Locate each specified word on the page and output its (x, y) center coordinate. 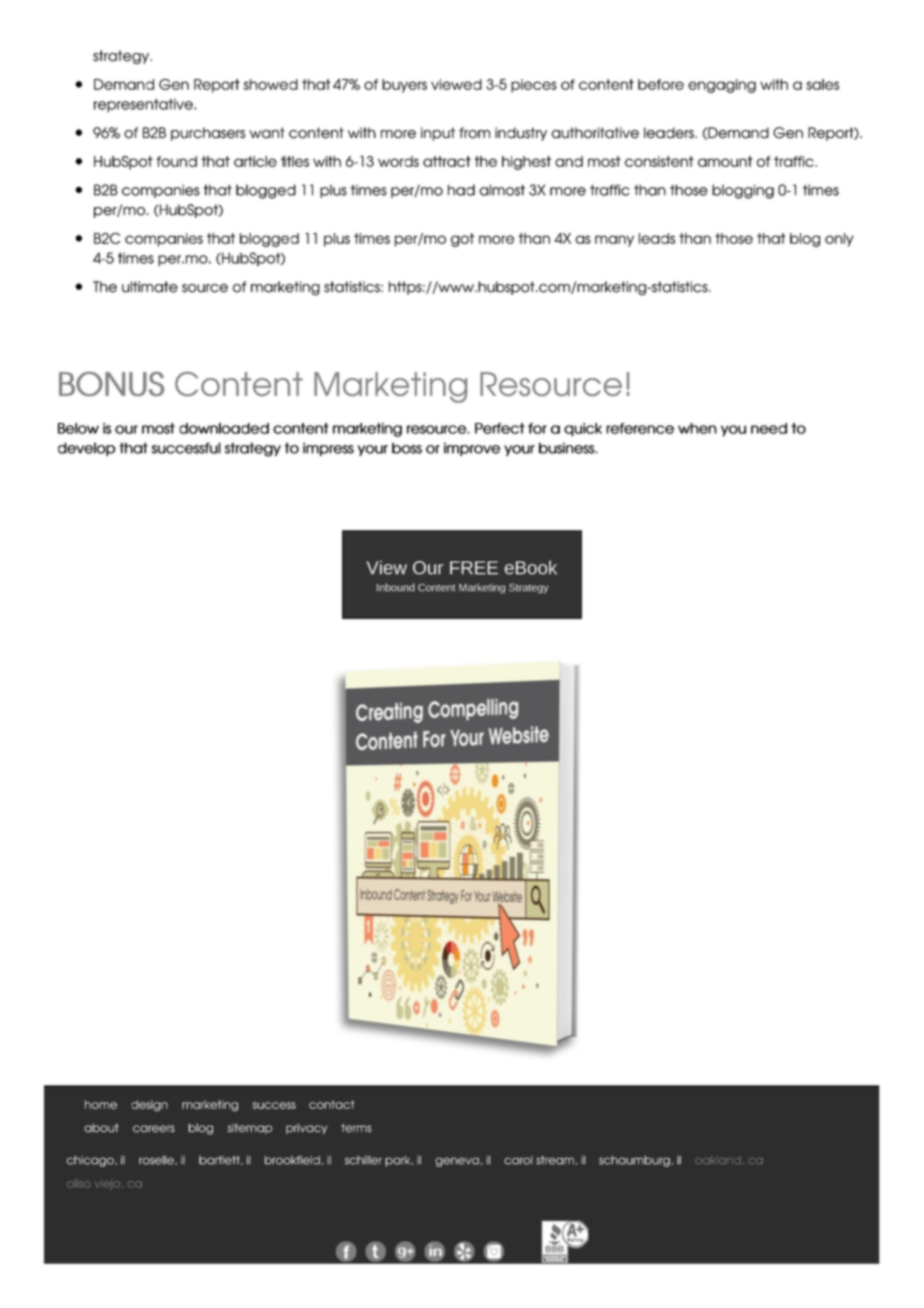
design (149, 1106)
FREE (474, 568)
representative (144, 105)
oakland (718, 1160)
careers (154, 1129)
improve (472, 449)
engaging (722, 86)
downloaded (224, 428)
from (474, 133)
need (769, 428)
